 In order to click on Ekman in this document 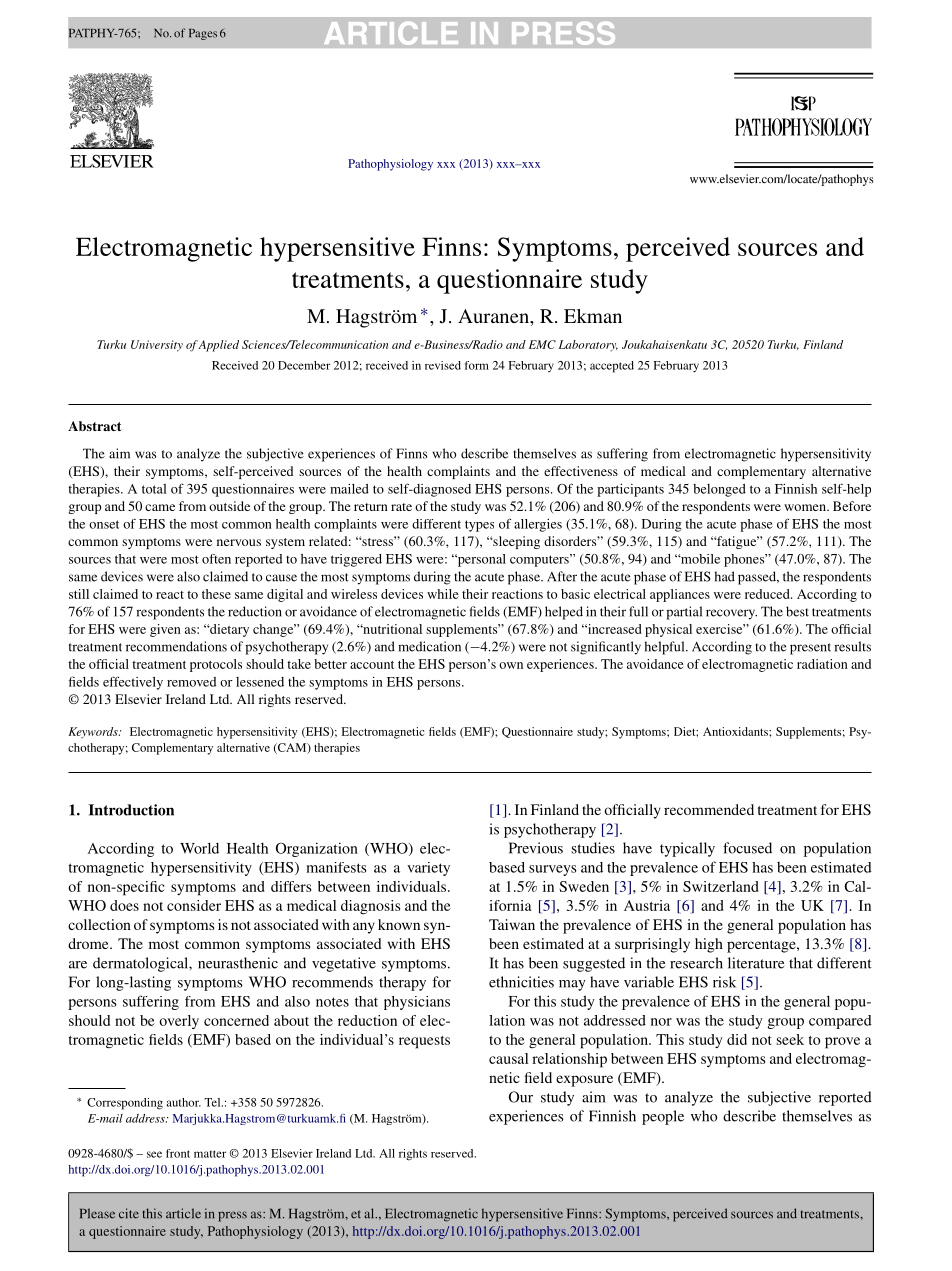, I will do `click(593, 316)`.
